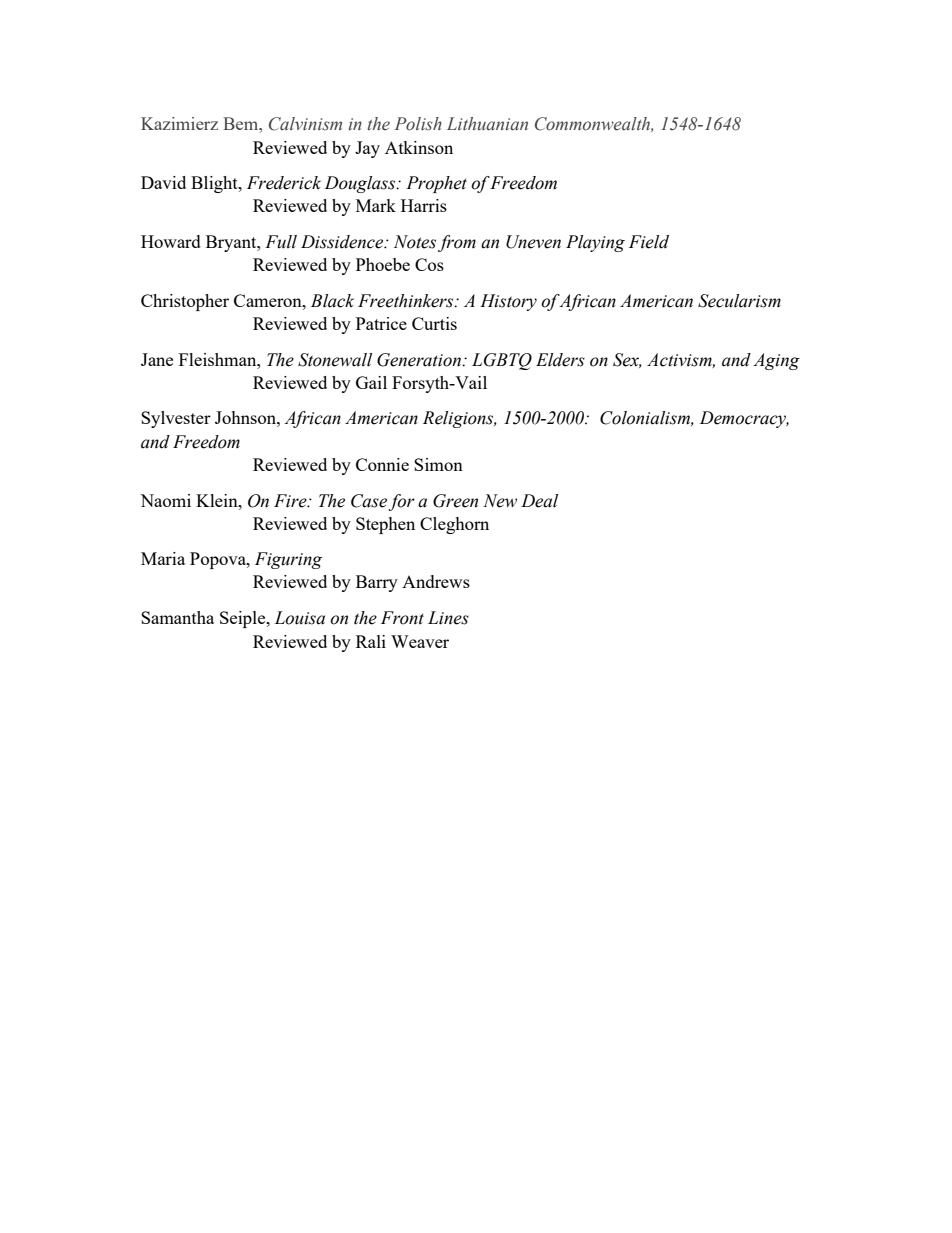 This document has width=952, height=1233. Describe the element at coordinates (502, 361) in the document. I see `LGBTQ` at that location.
